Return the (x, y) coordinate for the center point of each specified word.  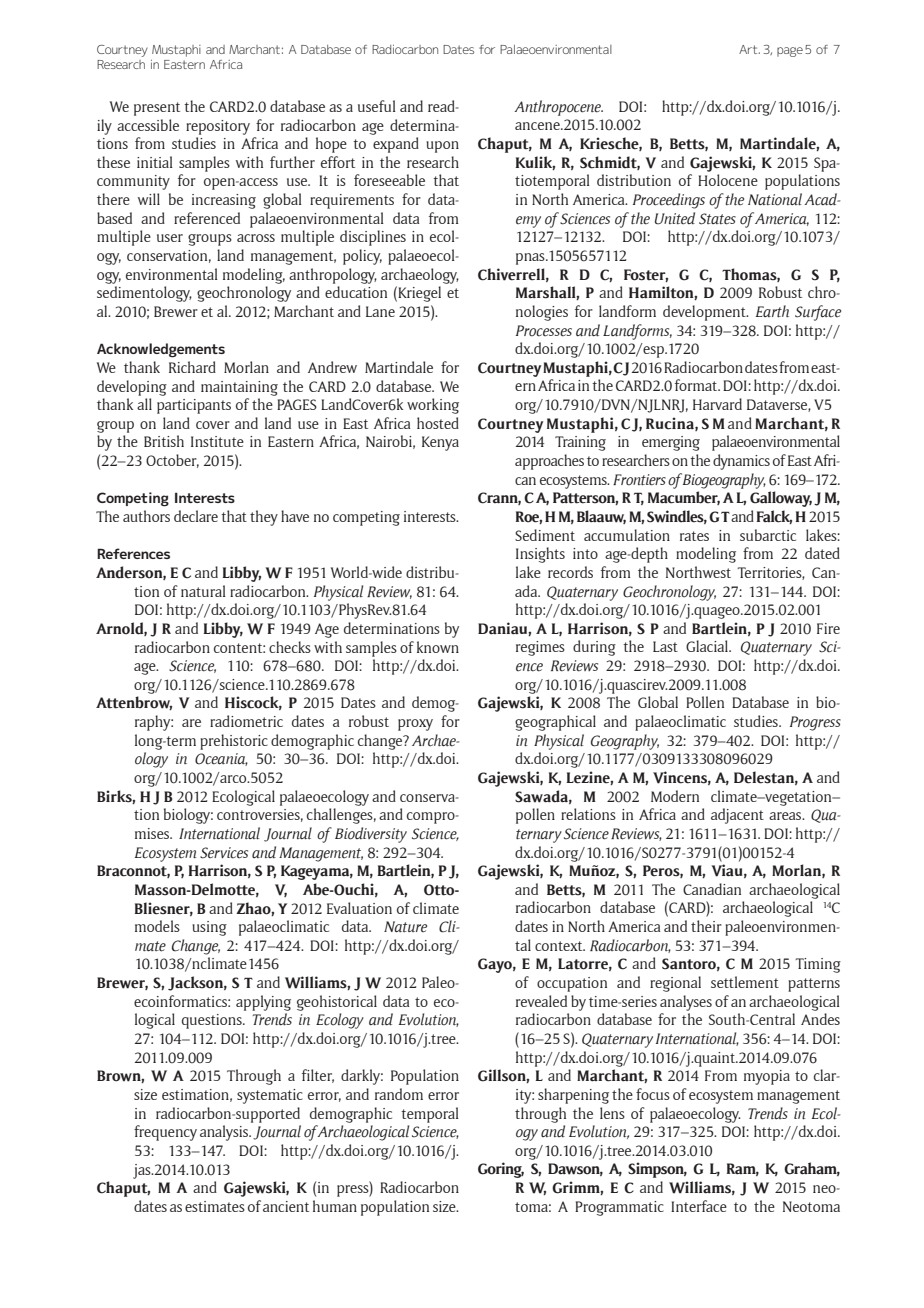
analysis (225, 1133)
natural (203, 591)
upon (442, 147)
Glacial (708, 646)
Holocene (728, 180)
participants (194, 406)
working (433, 406)
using (209, 928)
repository (218, 127)
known (438, 647)
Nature (405, 926)
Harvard (717, 404)
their (706, 926)
